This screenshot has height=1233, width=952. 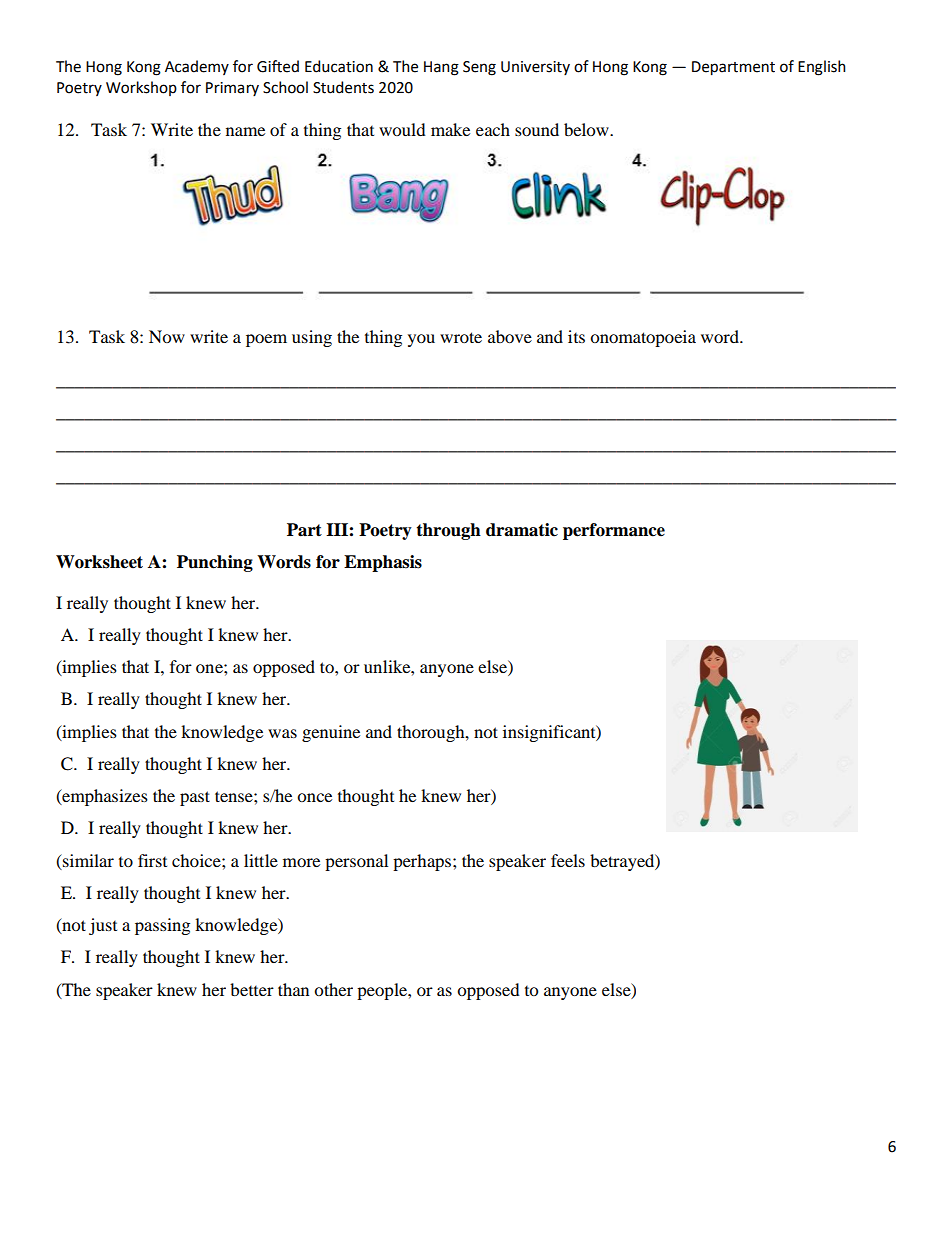 What do you see at coordinates (162, 926) in the screenshot?
I see `passing` at bounding box center [162, 926].
